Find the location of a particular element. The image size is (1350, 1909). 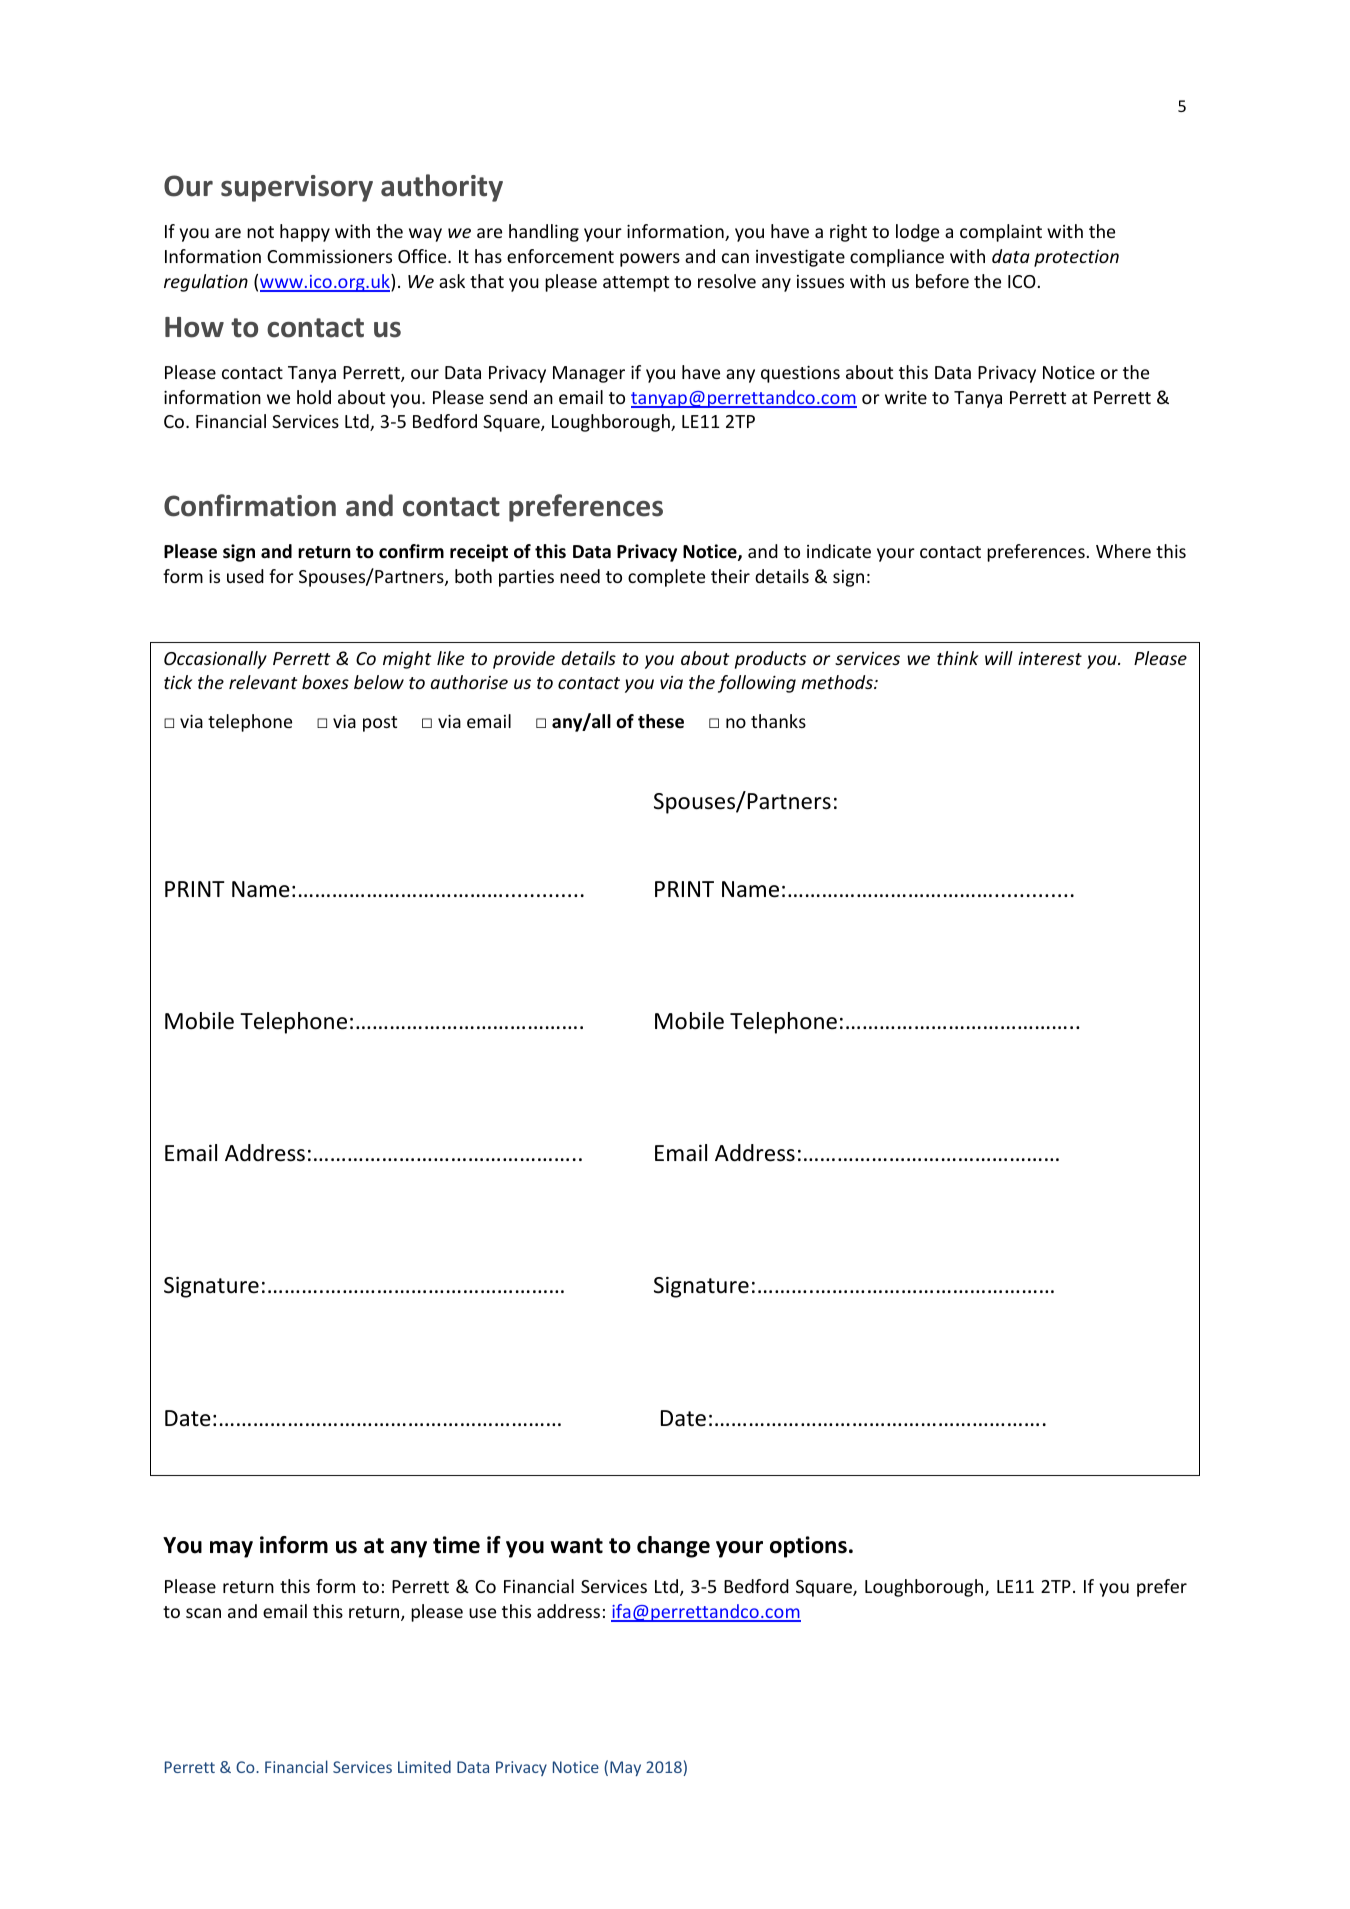

change is located at coordinates (673, 1547).
